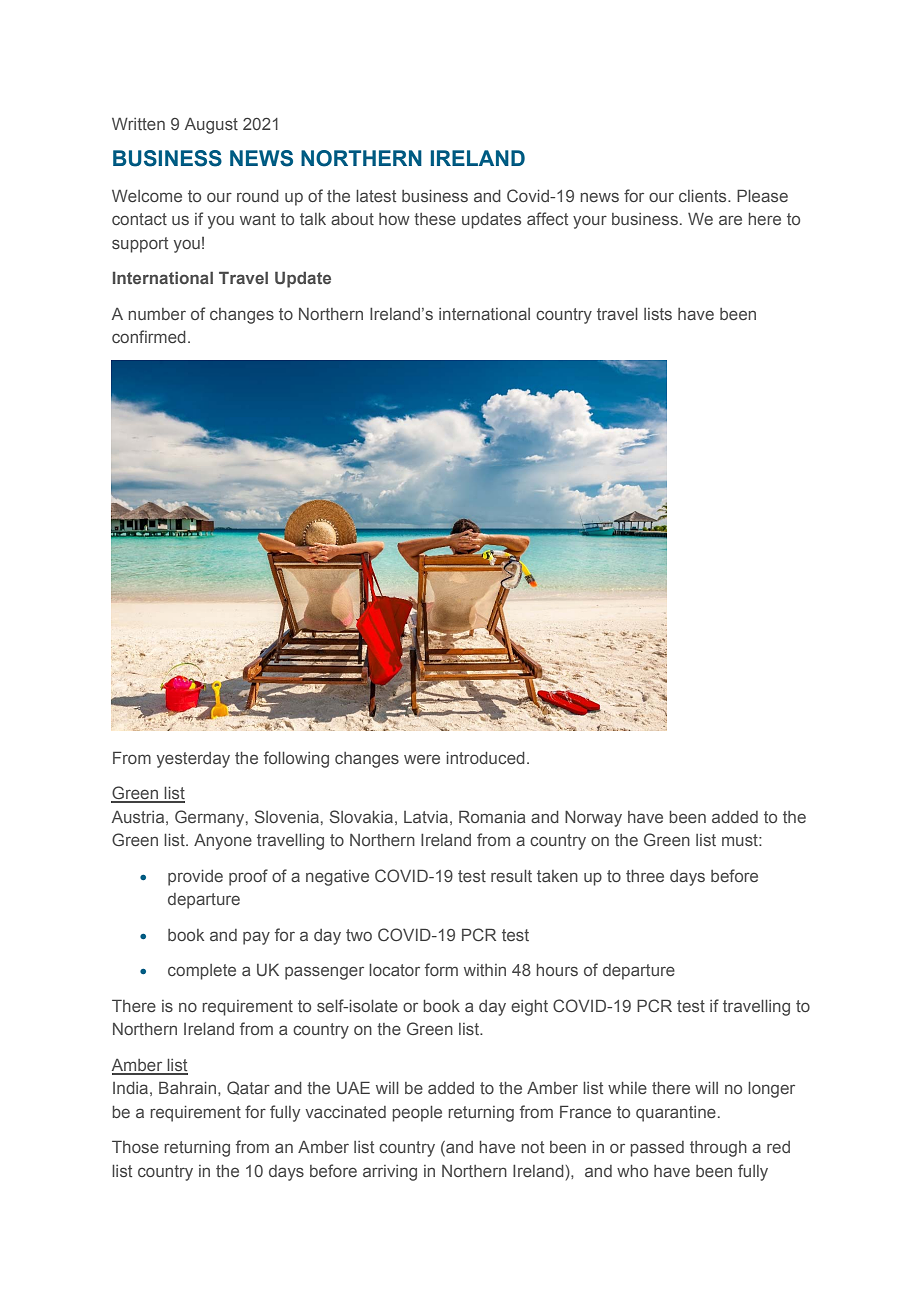 The image size is (924, 1308). What do you see at coordinates (187, 1087) in the document?
I see `Bahrain` at bounding box center [187, 1087].
